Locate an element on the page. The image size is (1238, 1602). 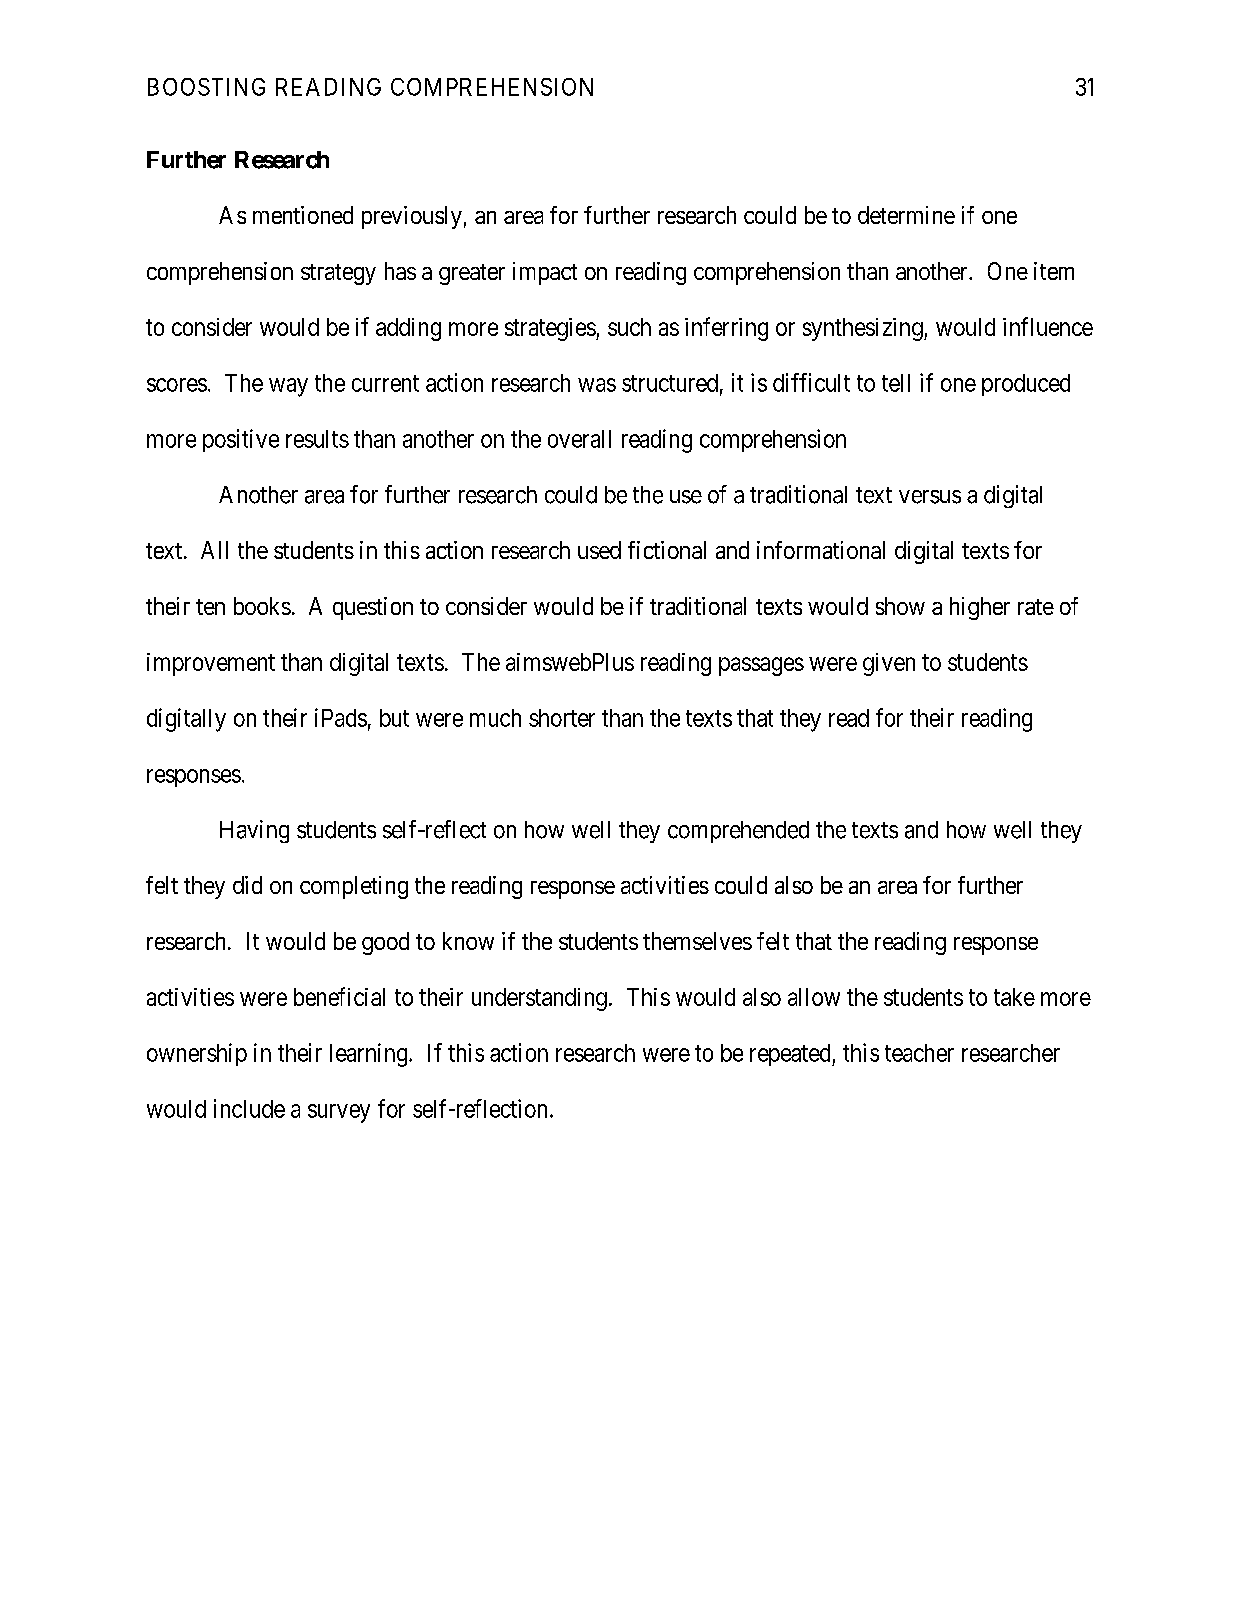
determine is located at coordinates (906, 215).
